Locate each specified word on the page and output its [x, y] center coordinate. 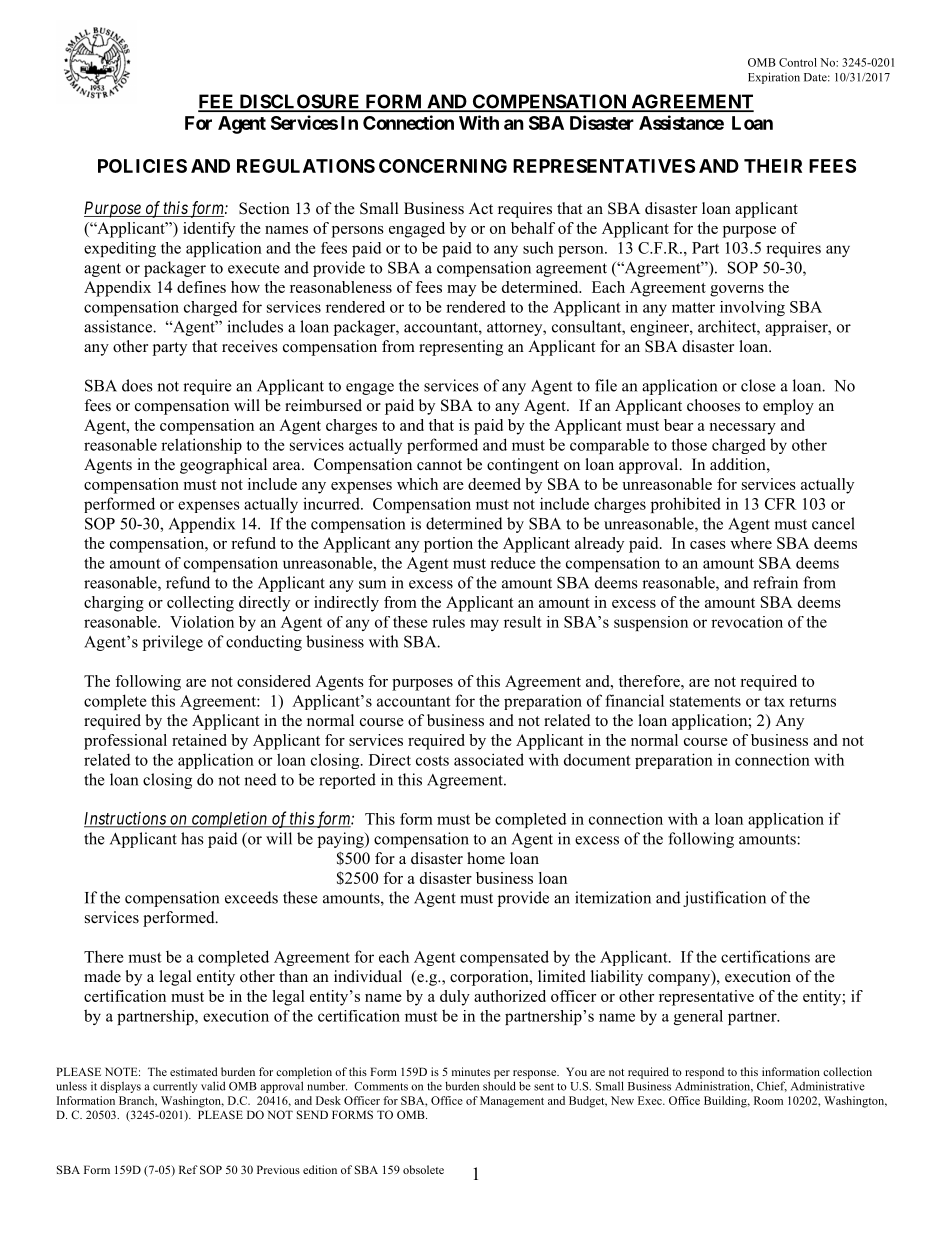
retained [199, 740]
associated [489, 759]
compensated [504, 958]
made [102, 976]
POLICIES [142, 166]
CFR [781, 504]
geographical [223, 466]
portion [448, 545]
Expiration [774, 78]
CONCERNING [443, 166]
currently [175, 1087]
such [538, 247]
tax [774, 701]
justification [724, 899]
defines [201, 287]
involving [752, 308]
